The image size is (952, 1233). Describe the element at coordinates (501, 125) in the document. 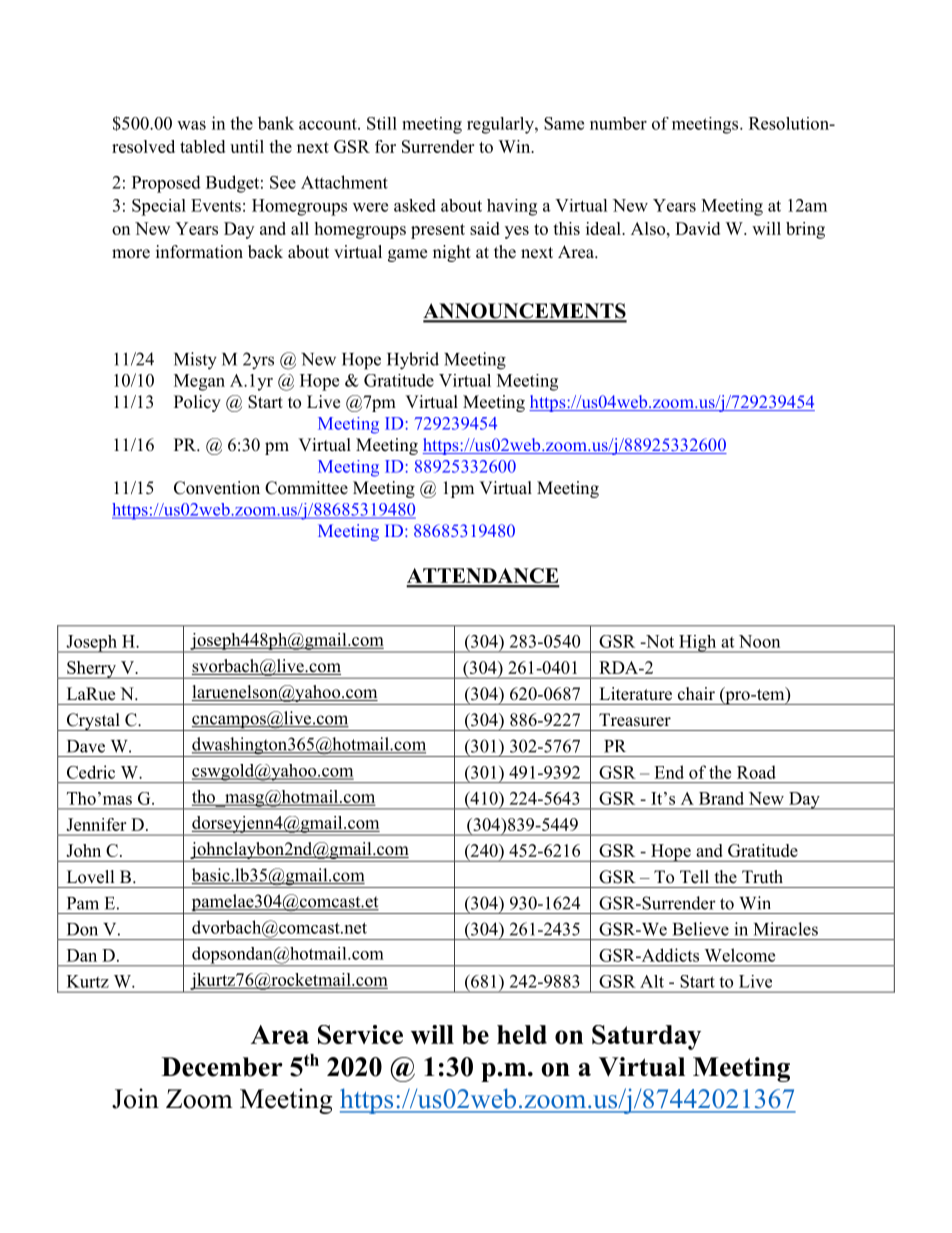

I see `regularly` at that location.
